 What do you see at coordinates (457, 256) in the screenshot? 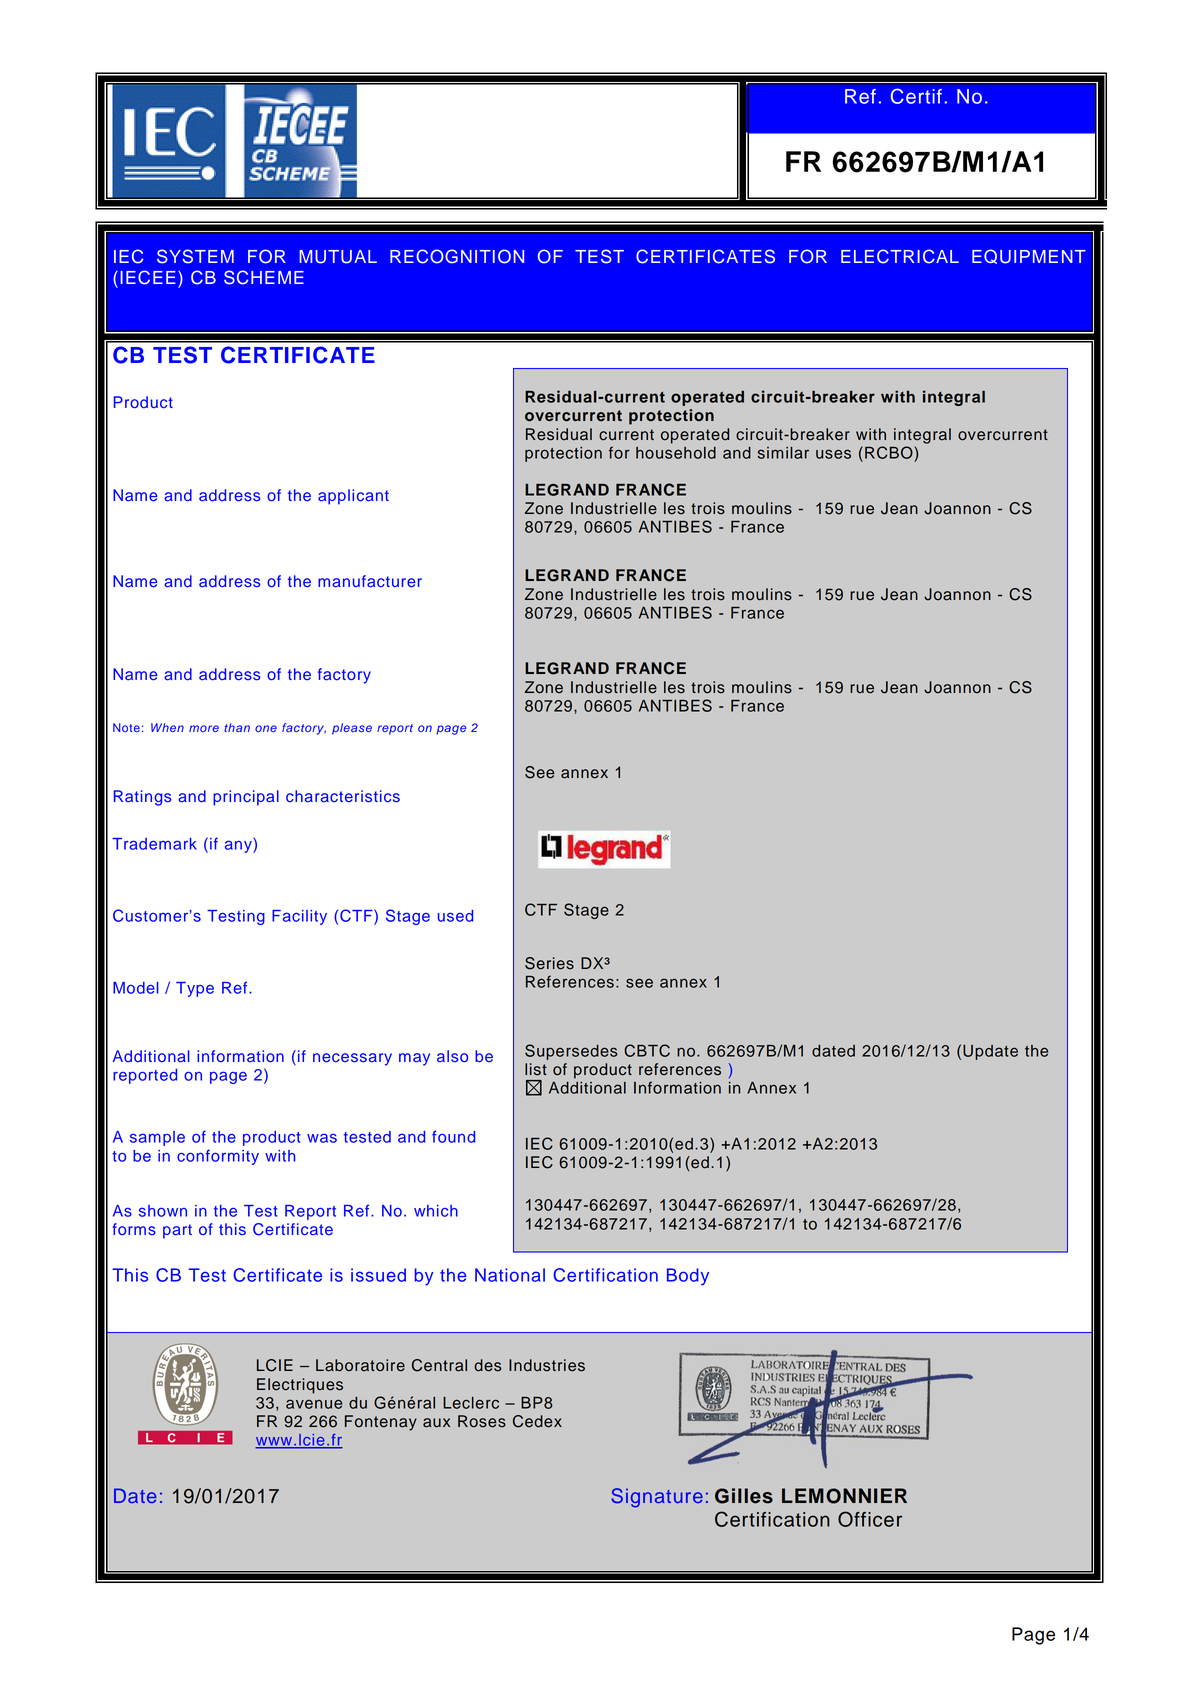
I see `RECOGNITION` at bounding box center [457, 256].
